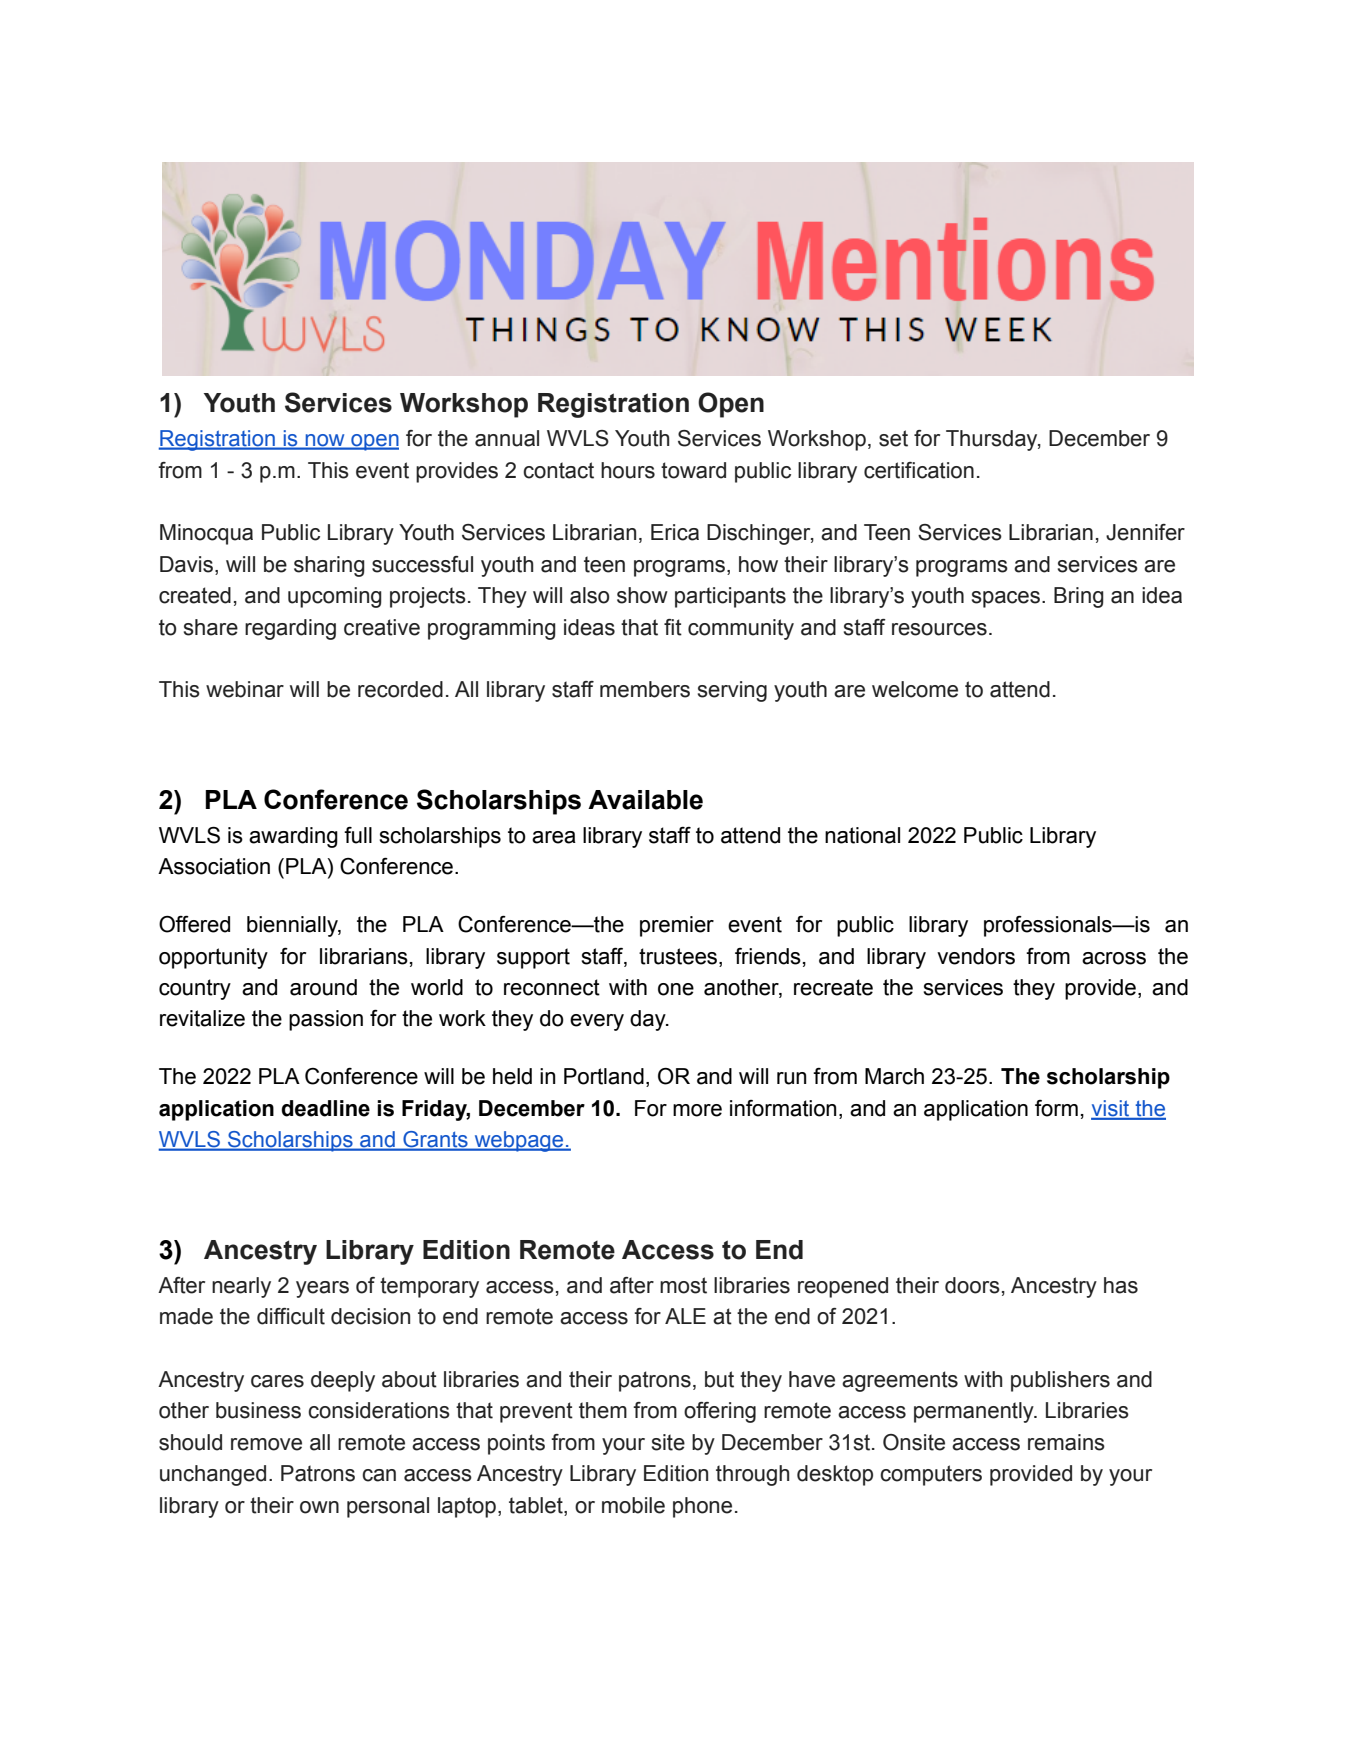  What do you see at coordinates (293, 837) in the page?
I see `awarding` at bounding box center [293, 837].
